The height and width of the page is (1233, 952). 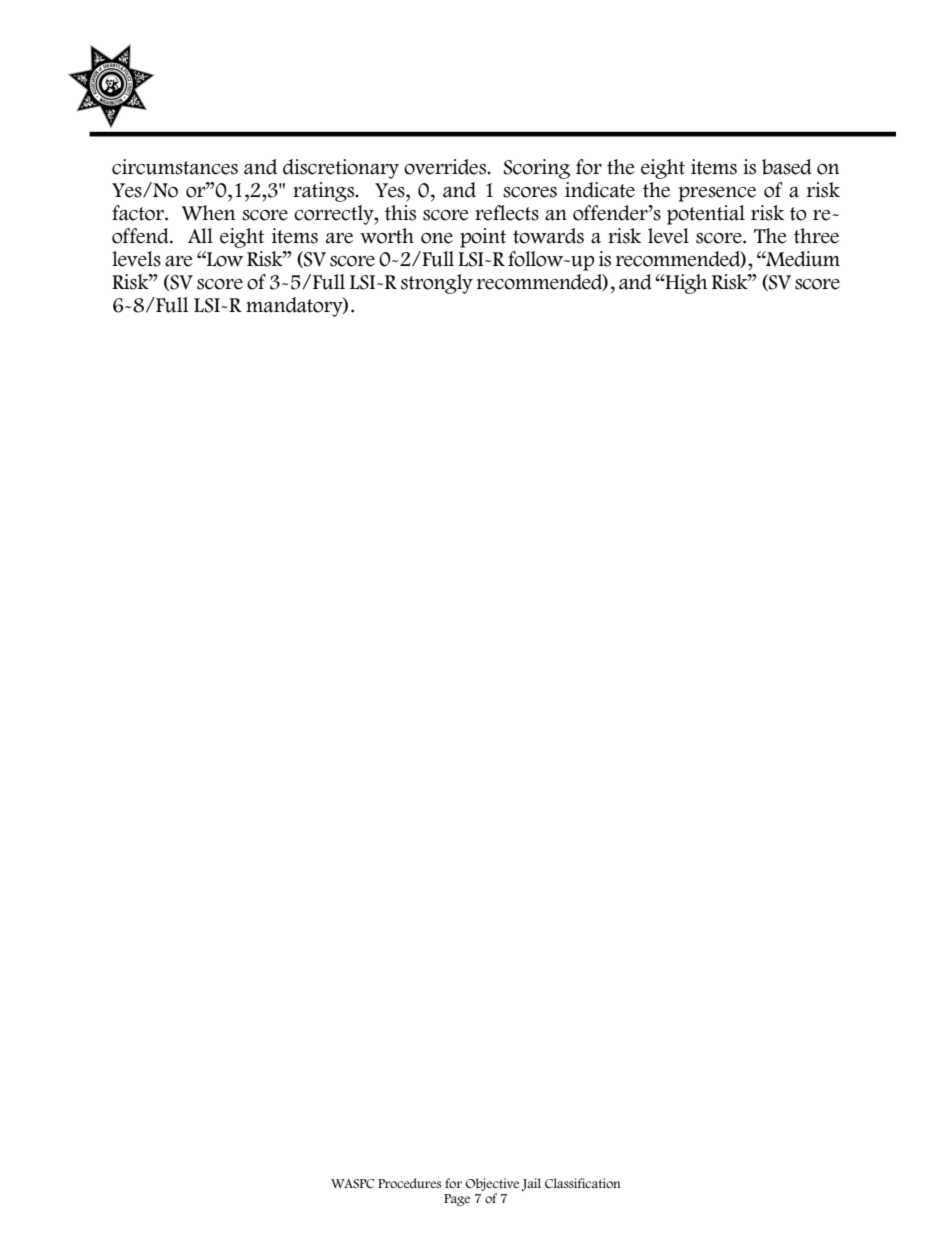 What do you see at coordinates (208, 213) in the page?
I see `When` at bounding box center [208, 213].
